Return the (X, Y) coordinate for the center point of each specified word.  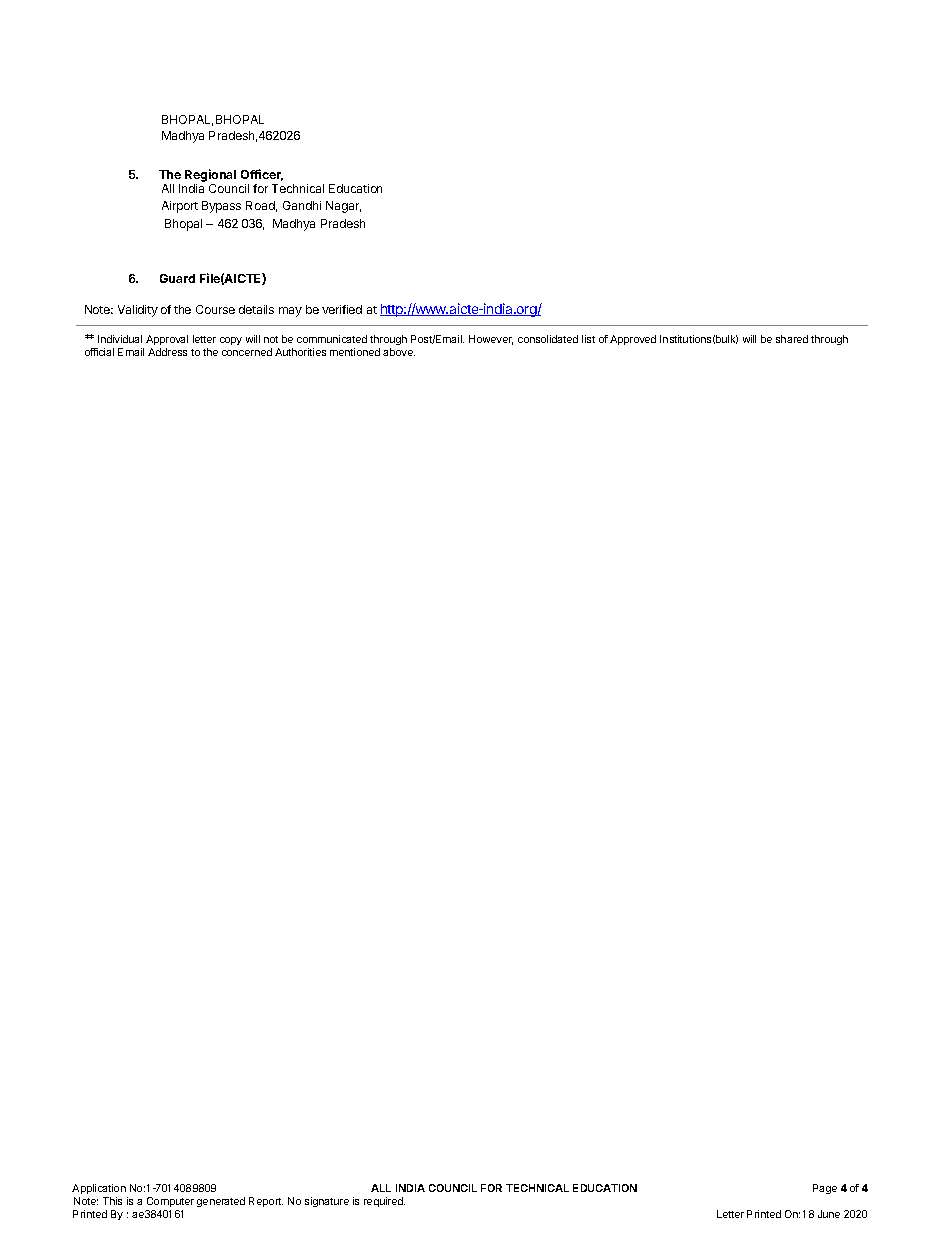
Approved (633, 340)
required (384, 1202)
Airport (180, 207)
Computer (170, 1202)
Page (825, 1189)
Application (99, 1189)
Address (167, 352)
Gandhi (302, 205)
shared (792, 339)
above (399, 352)
